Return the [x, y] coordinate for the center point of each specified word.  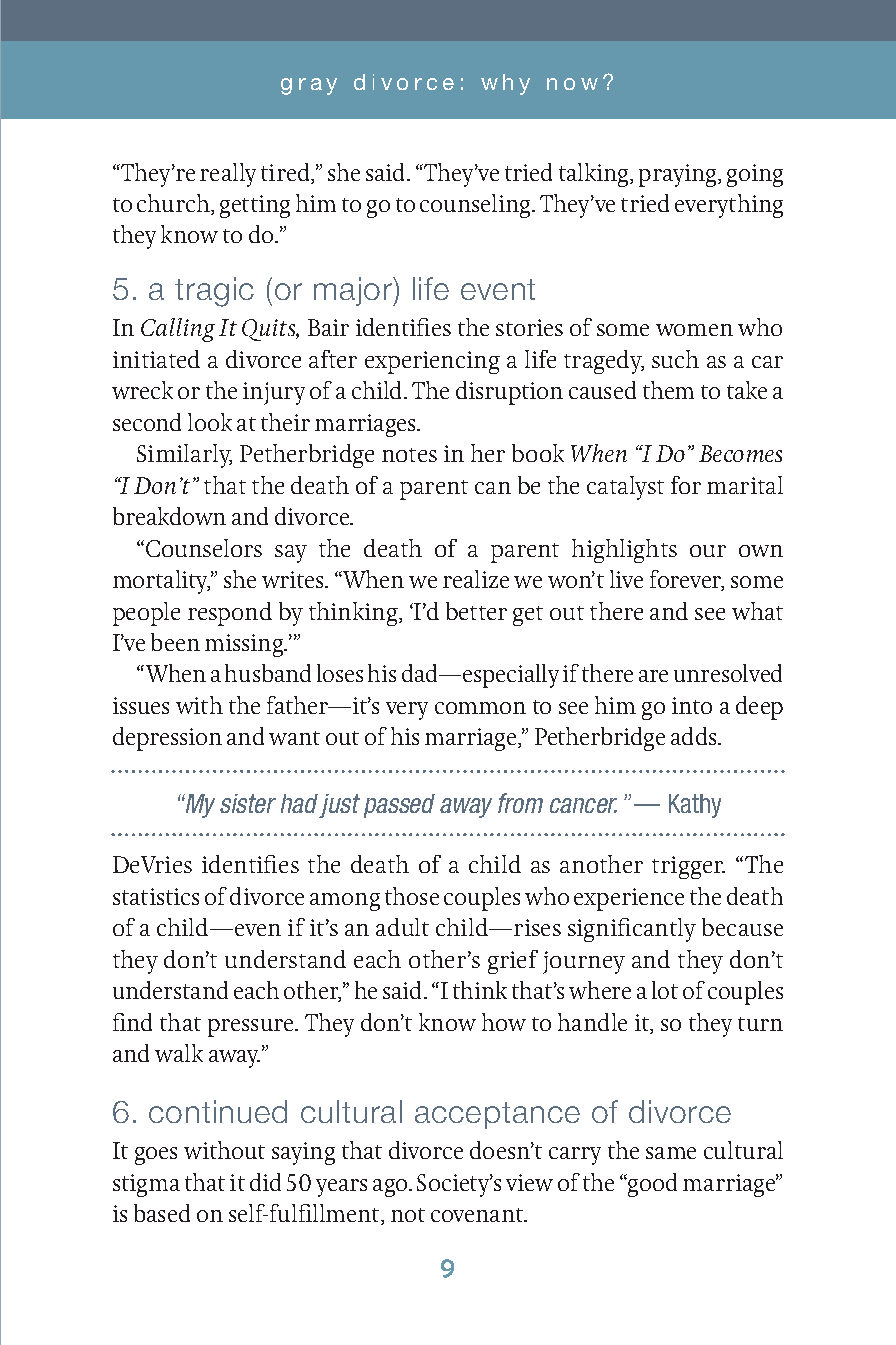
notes [409, 455]
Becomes [740, 453]
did [265, 1182]
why [505, 84]
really [228, 175]
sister [248, 803]
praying [679, 175]
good [651, 1185]
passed [399, 806]
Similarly [184, 456]
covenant [478, 1215]
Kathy [695, 806]
